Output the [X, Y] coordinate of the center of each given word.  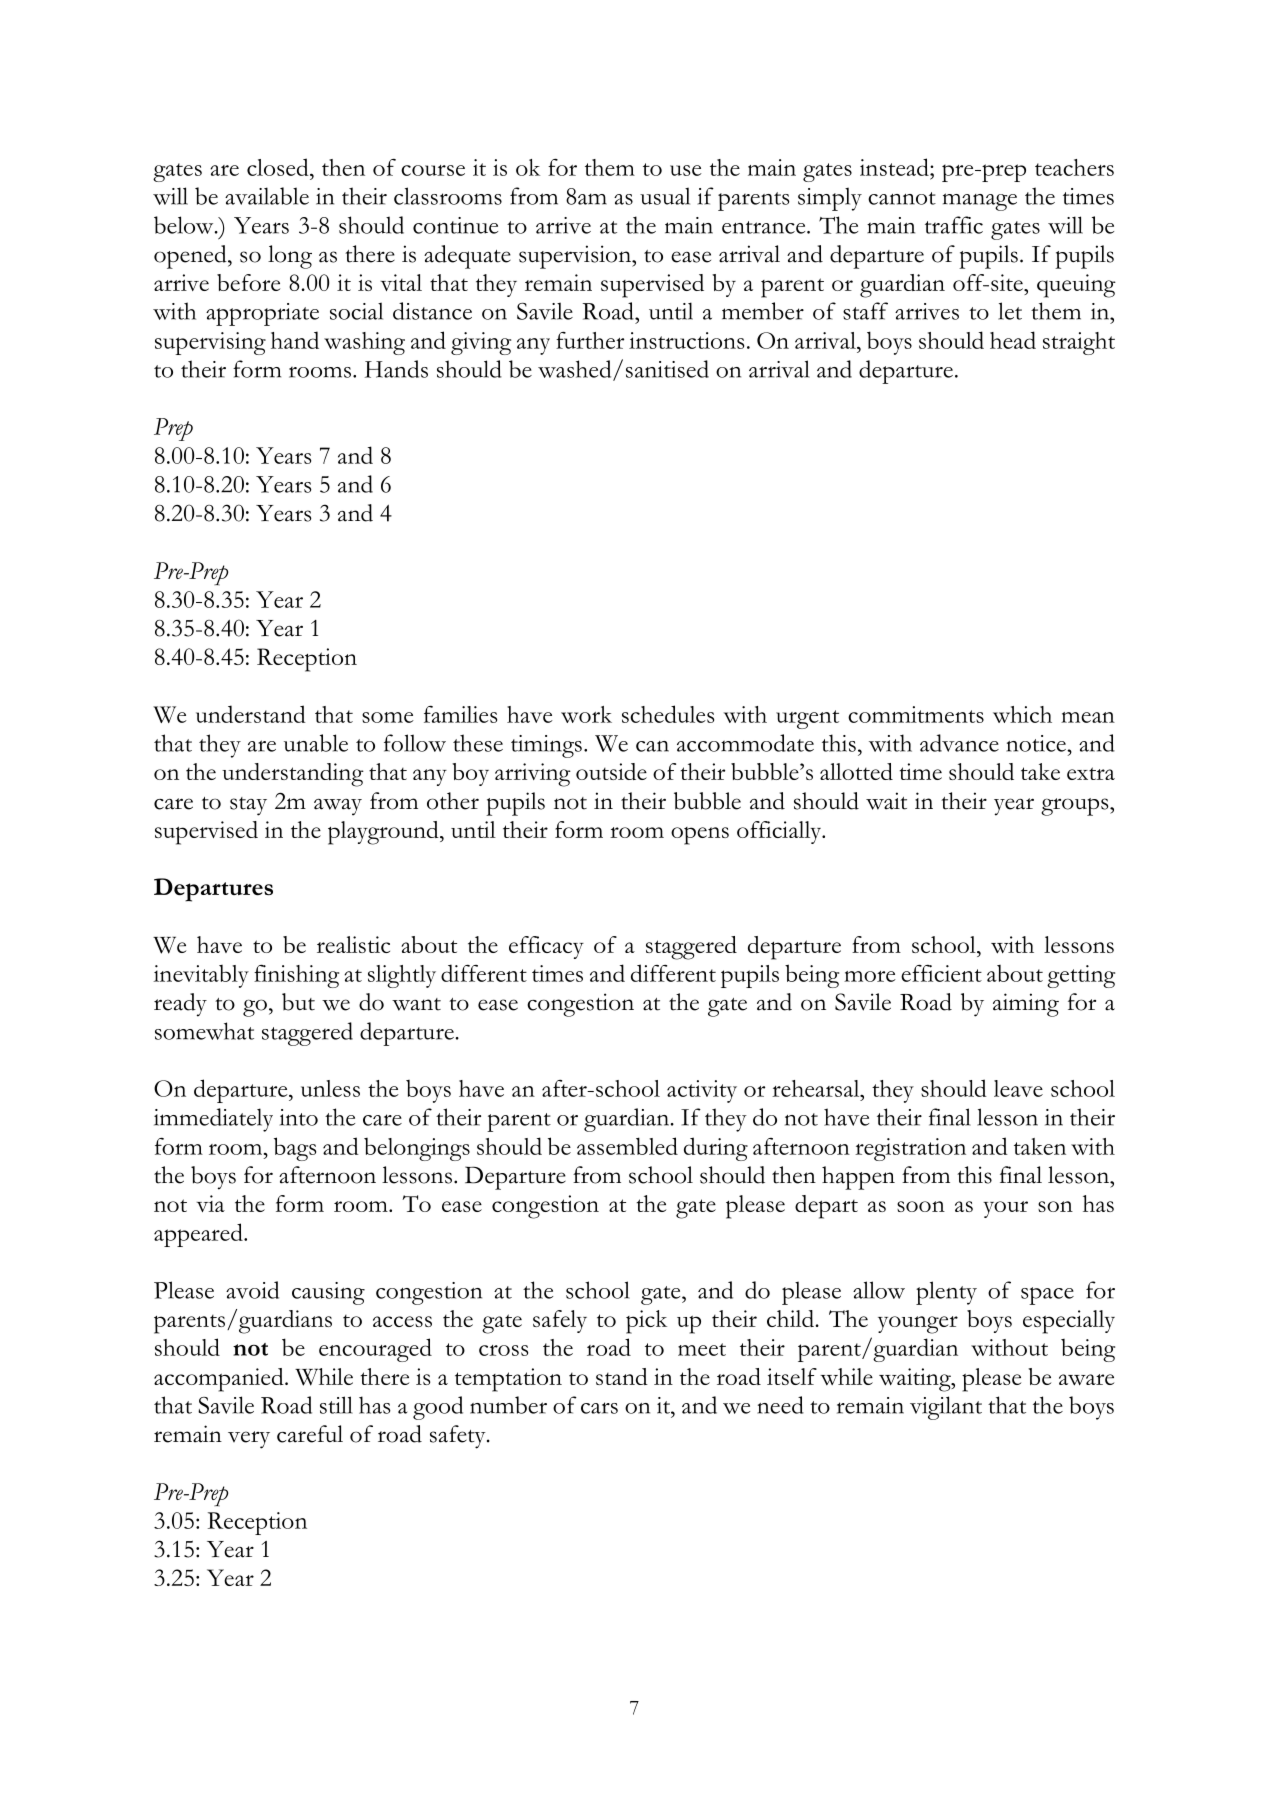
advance [959, 743]
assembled [627, 1146]
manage [980, 202]
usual [665, 196]
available [267, 196]
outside [611, 771]
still [336, 1405]
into [299, 1117]
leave [1018, 1088]
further [590, 340]
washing [364, 343]
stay [248, 806]
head [1013, 340]
